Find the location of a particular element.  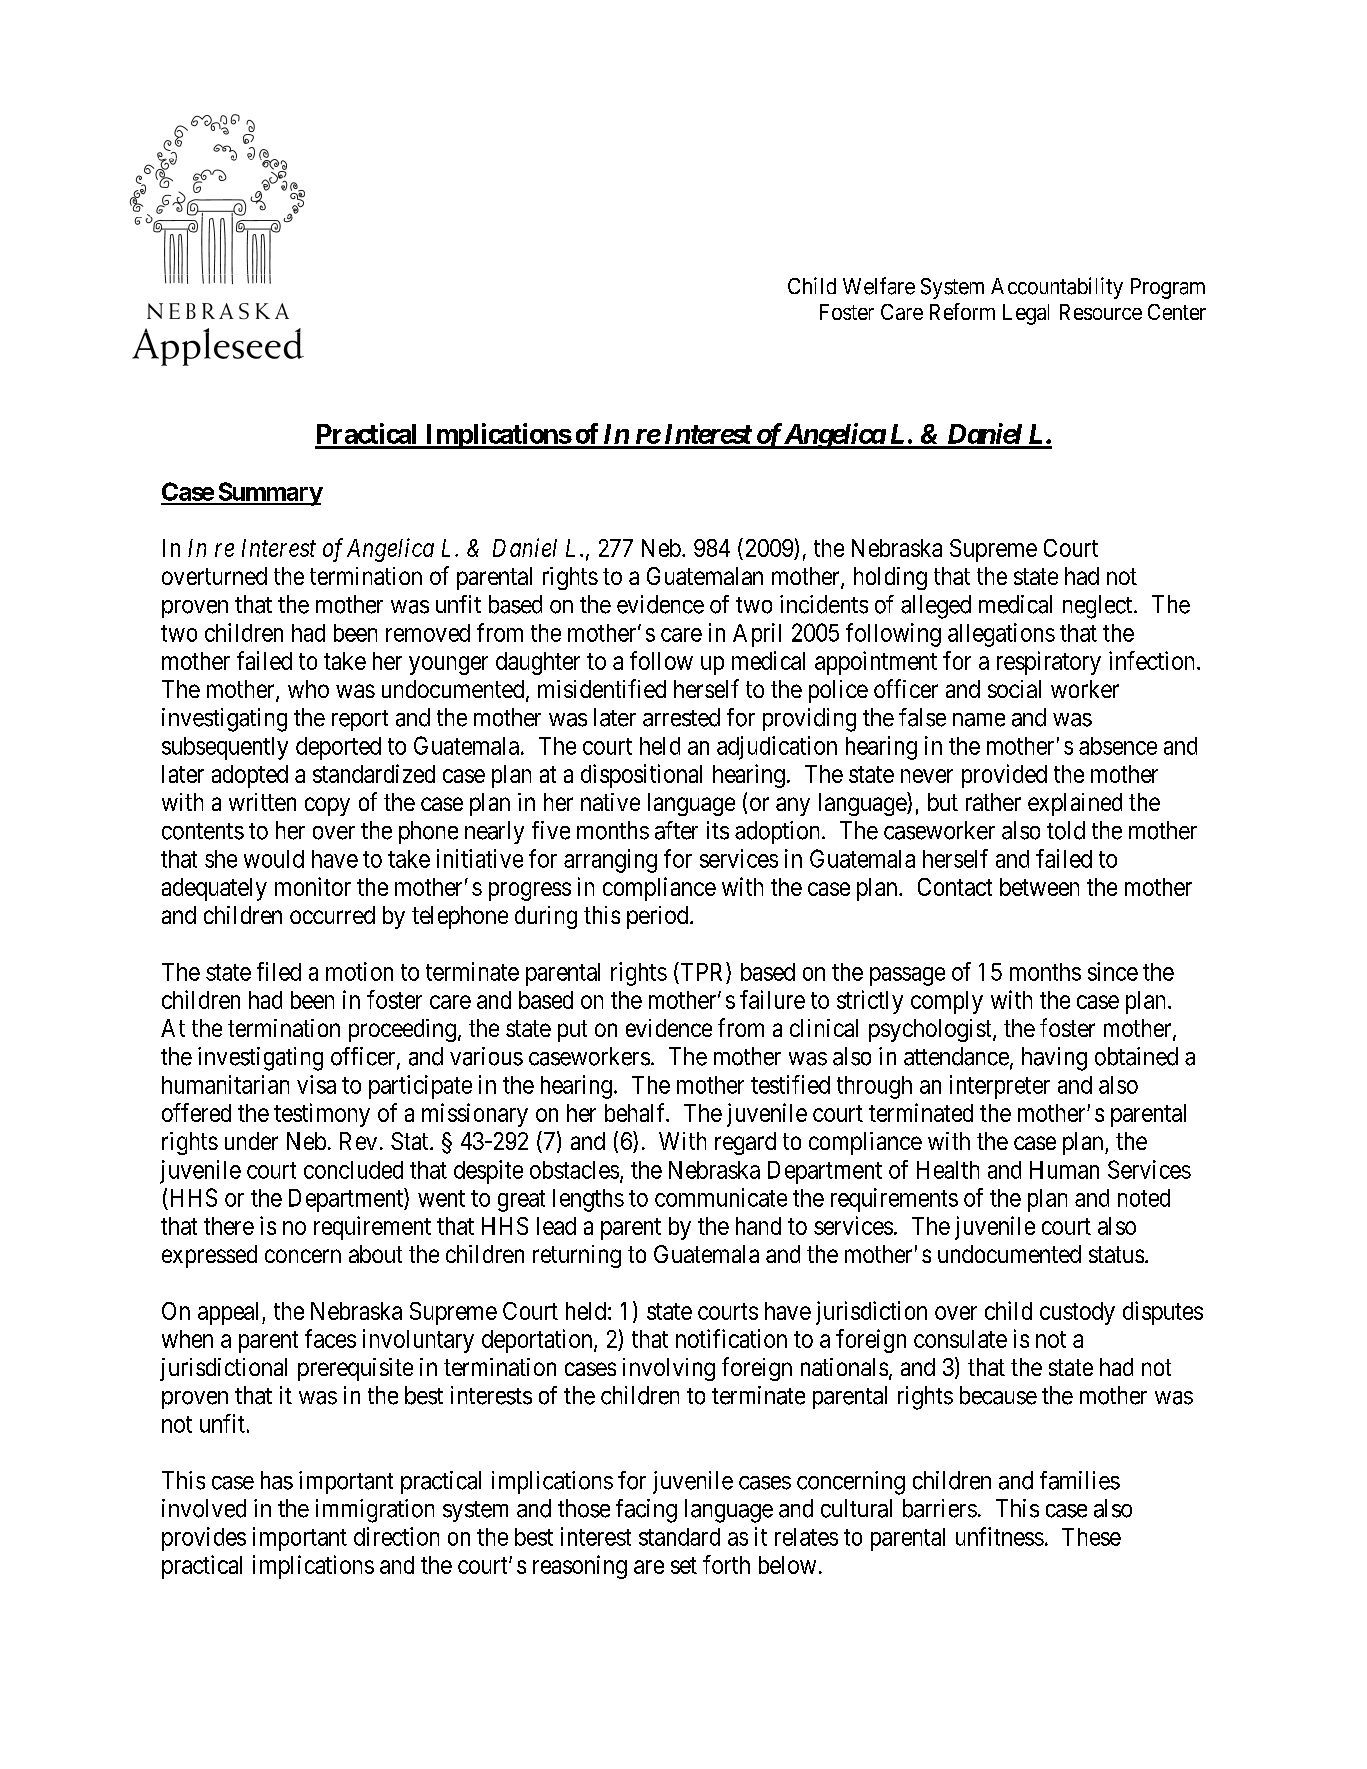

there is located at coordinates (229, 1226).
